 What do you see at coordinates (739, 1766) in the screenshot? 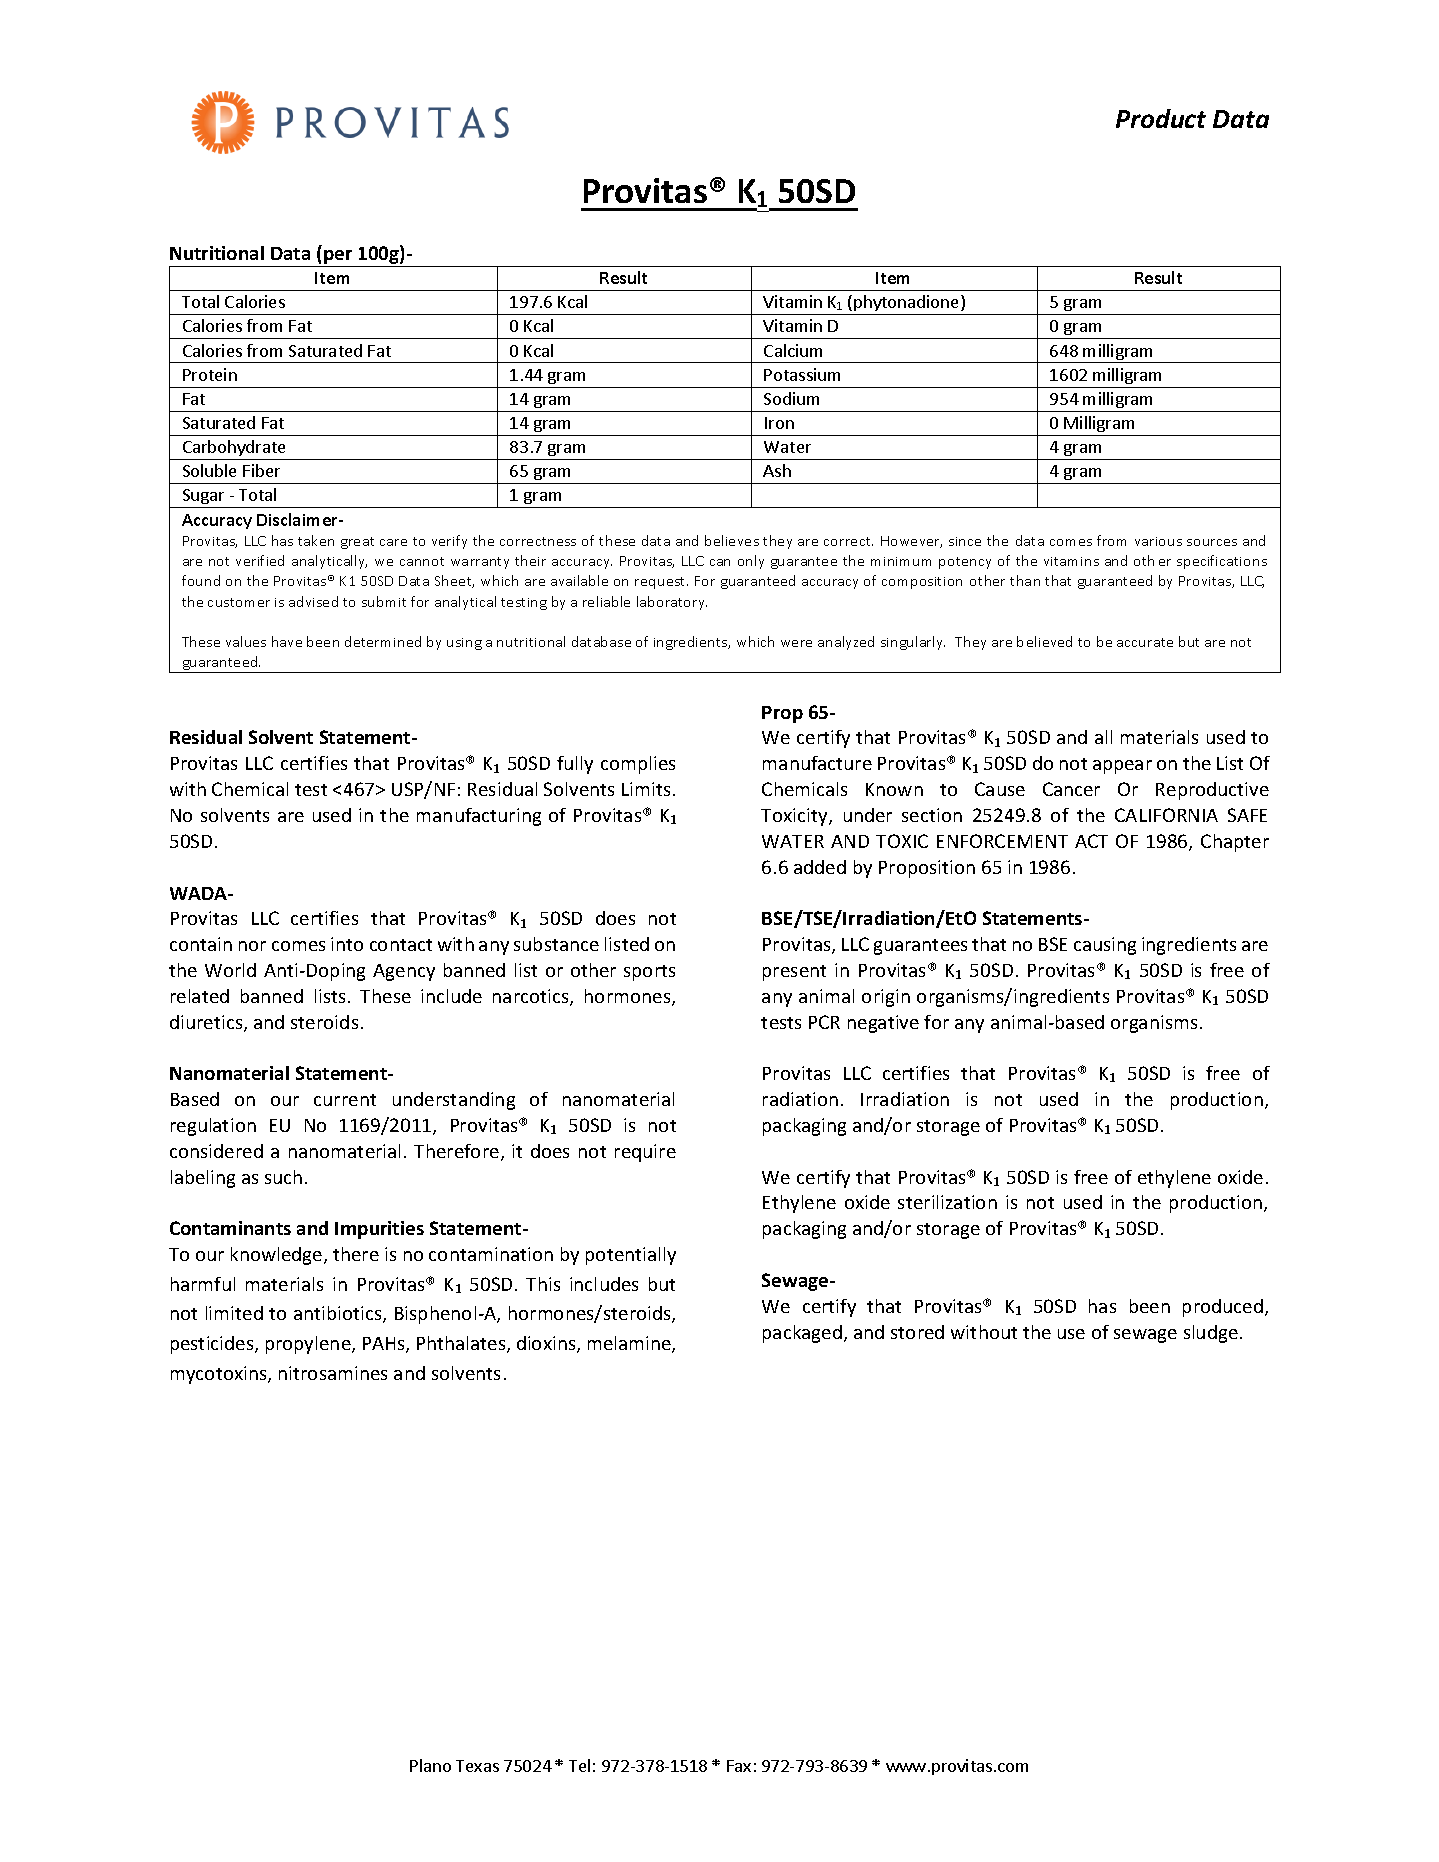
I see `Fax` at bounding box center [739, 1766].
